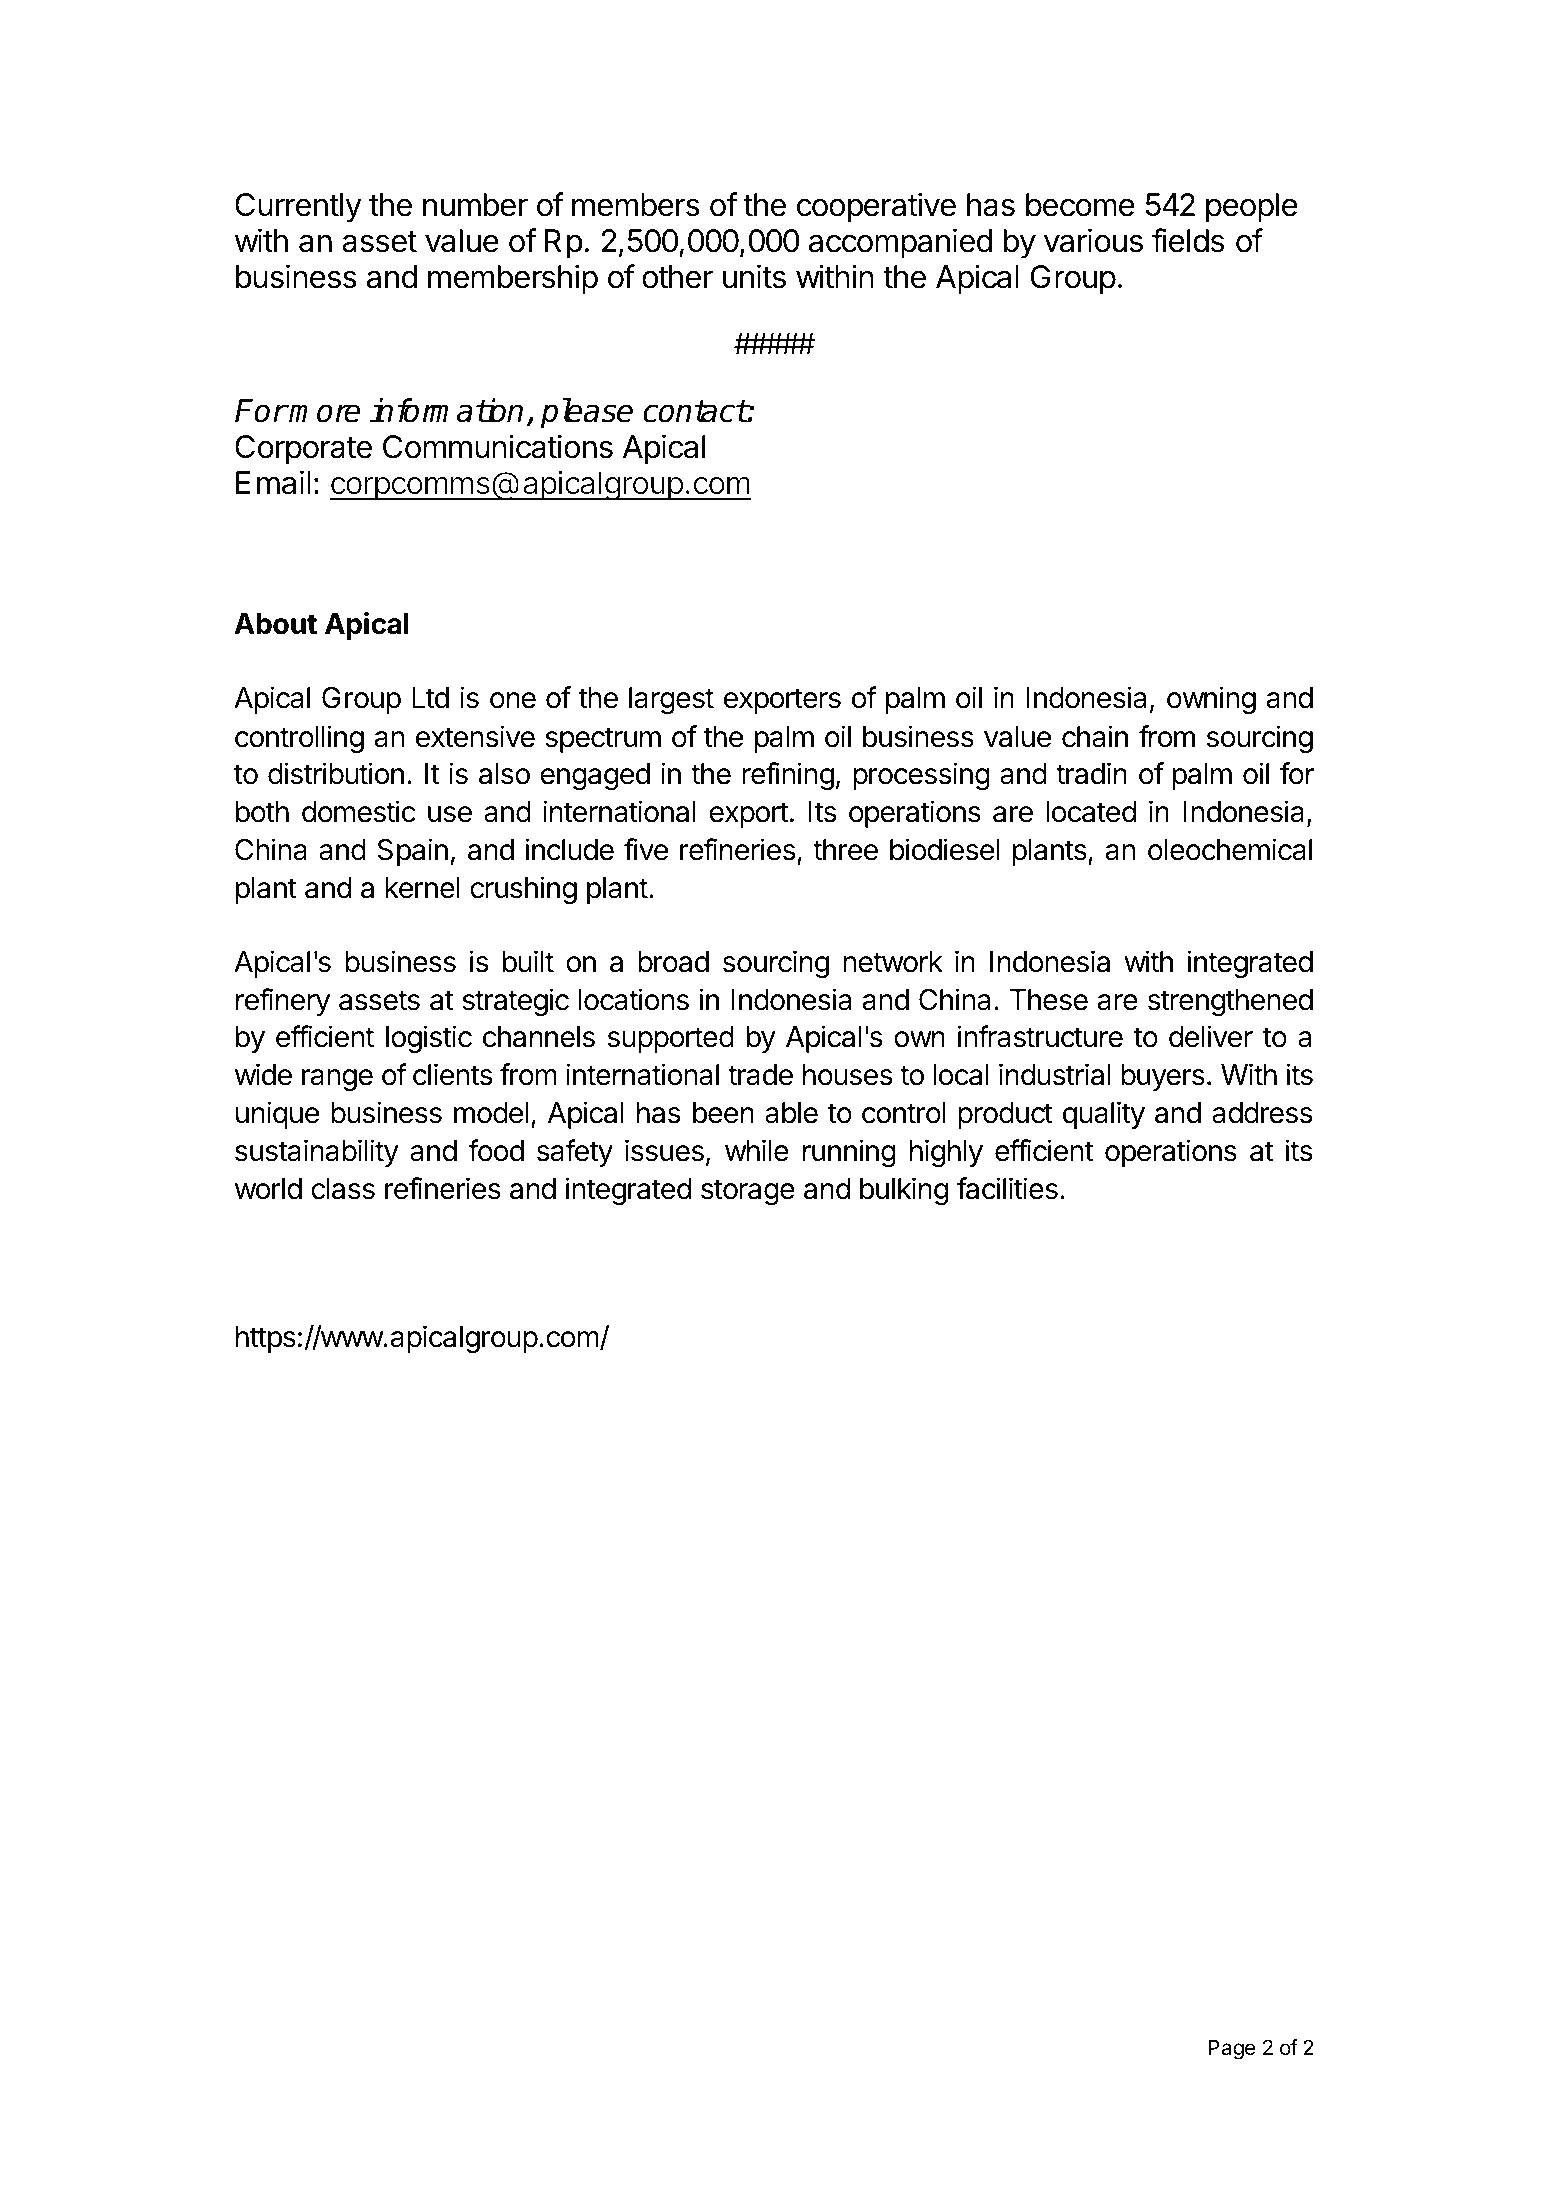 The width and height of the document is (1547, 2188). I want to click on while, so click(757, 1150).
